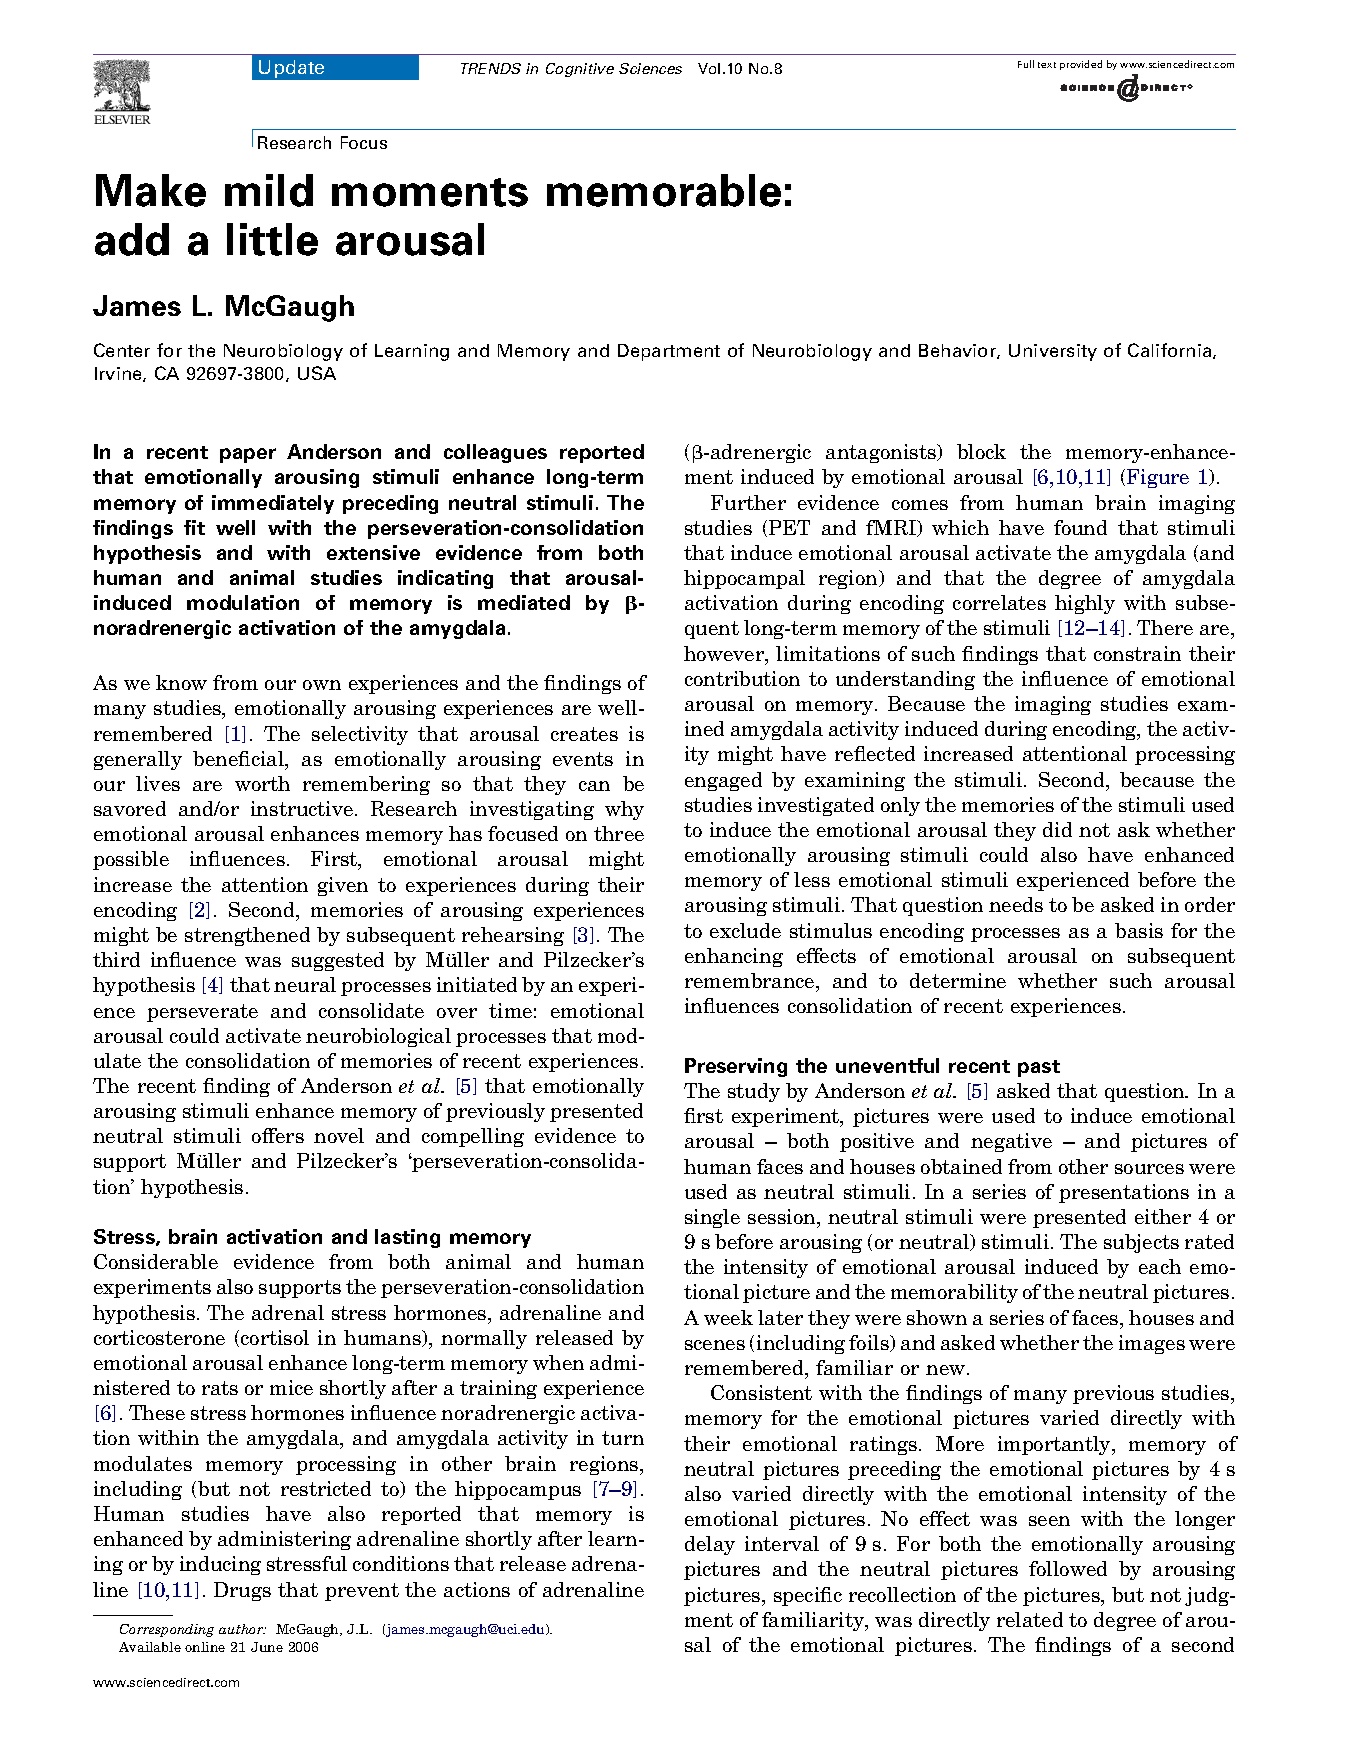 This page has width=1345, height=1744. I want to click on fit, so click(194, 527).
